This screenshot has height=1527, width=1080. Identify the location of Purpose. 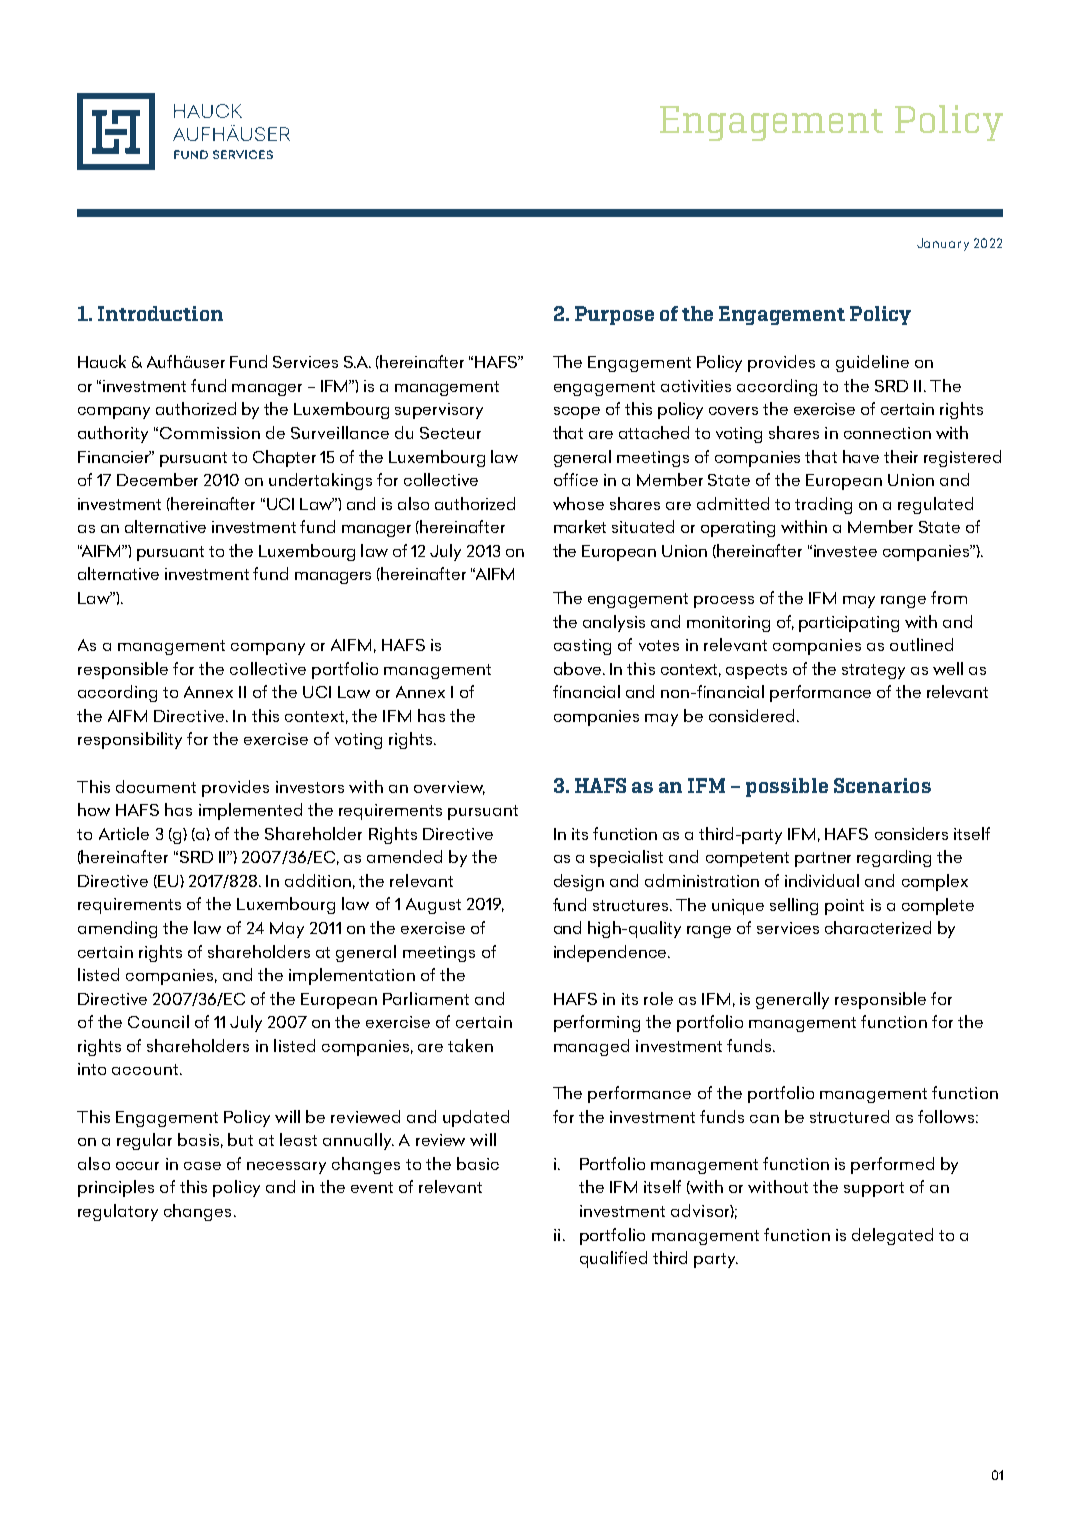
(614, 315).
